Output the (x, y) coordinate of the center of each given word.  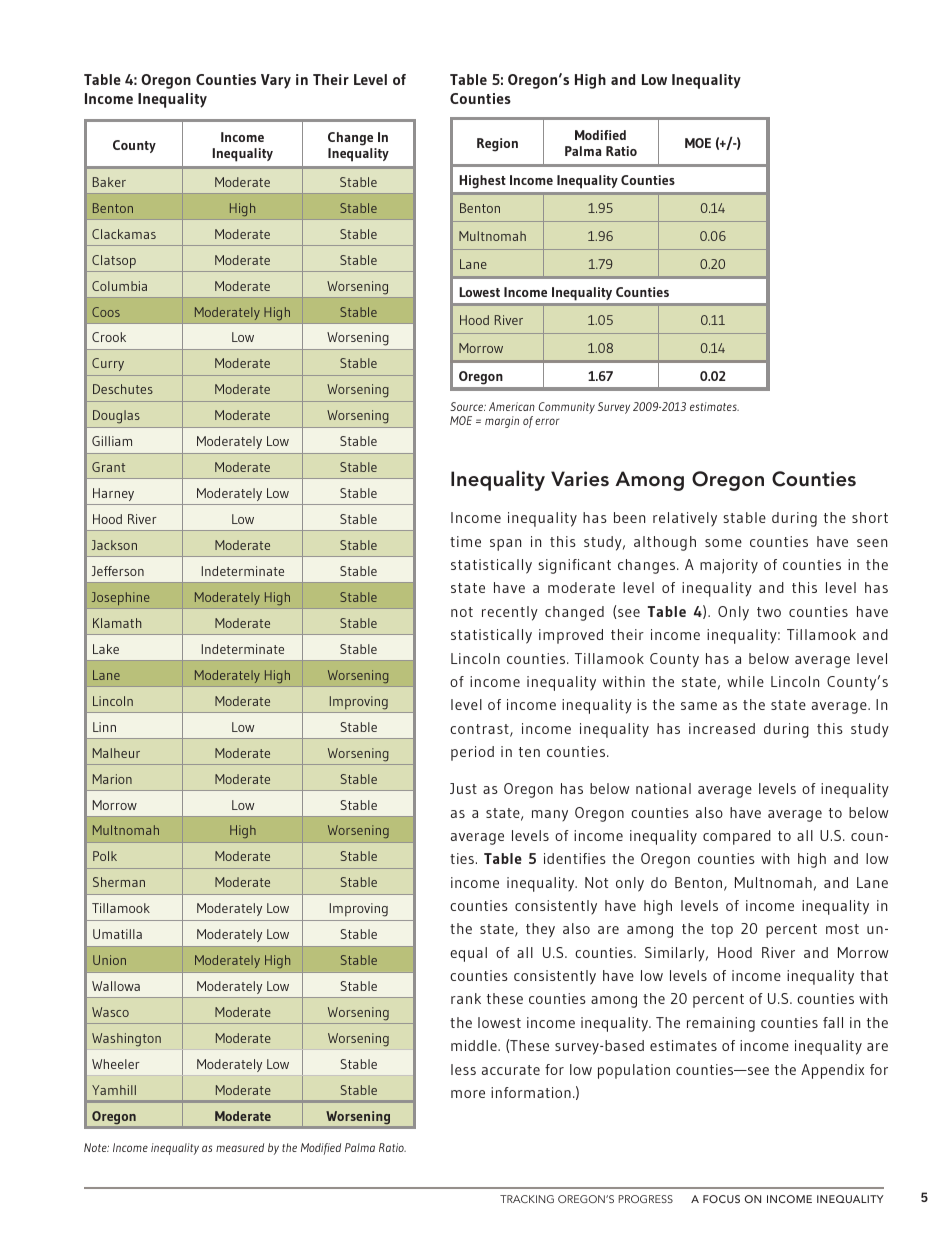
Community (567, 408)
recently (510, 613)
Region (497, 145)
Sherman (119, 882)
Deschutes (123, 389)
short (870, 517)
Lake (106, 649)
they (540, 930)
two (769, 612)
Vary (276, 81)
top (722, 931)
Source (468, 406)
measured (240, 1147)
